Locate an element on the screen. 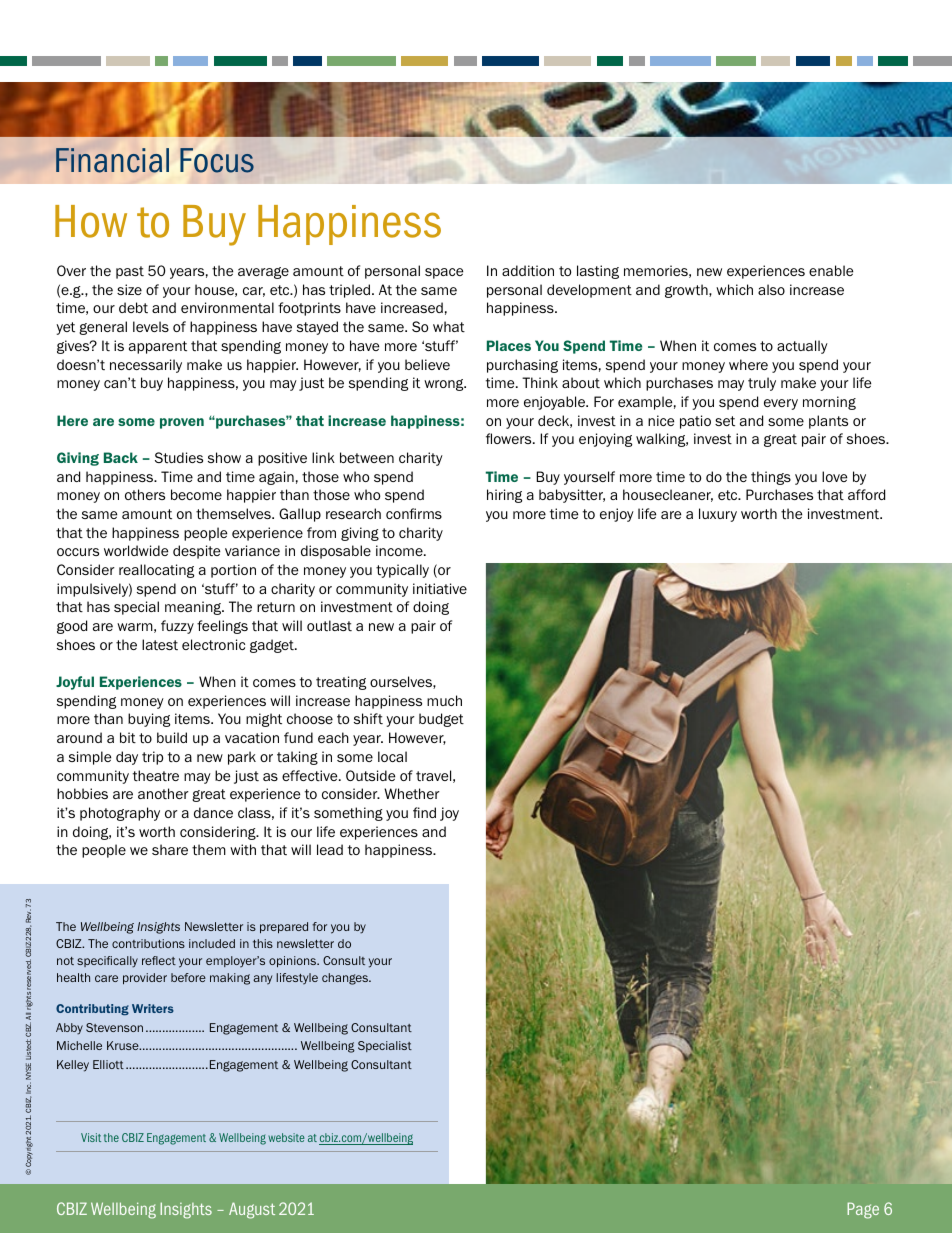 The width and height of the screenshot is (952, 1233). much is located at coordinates (444, 700).
